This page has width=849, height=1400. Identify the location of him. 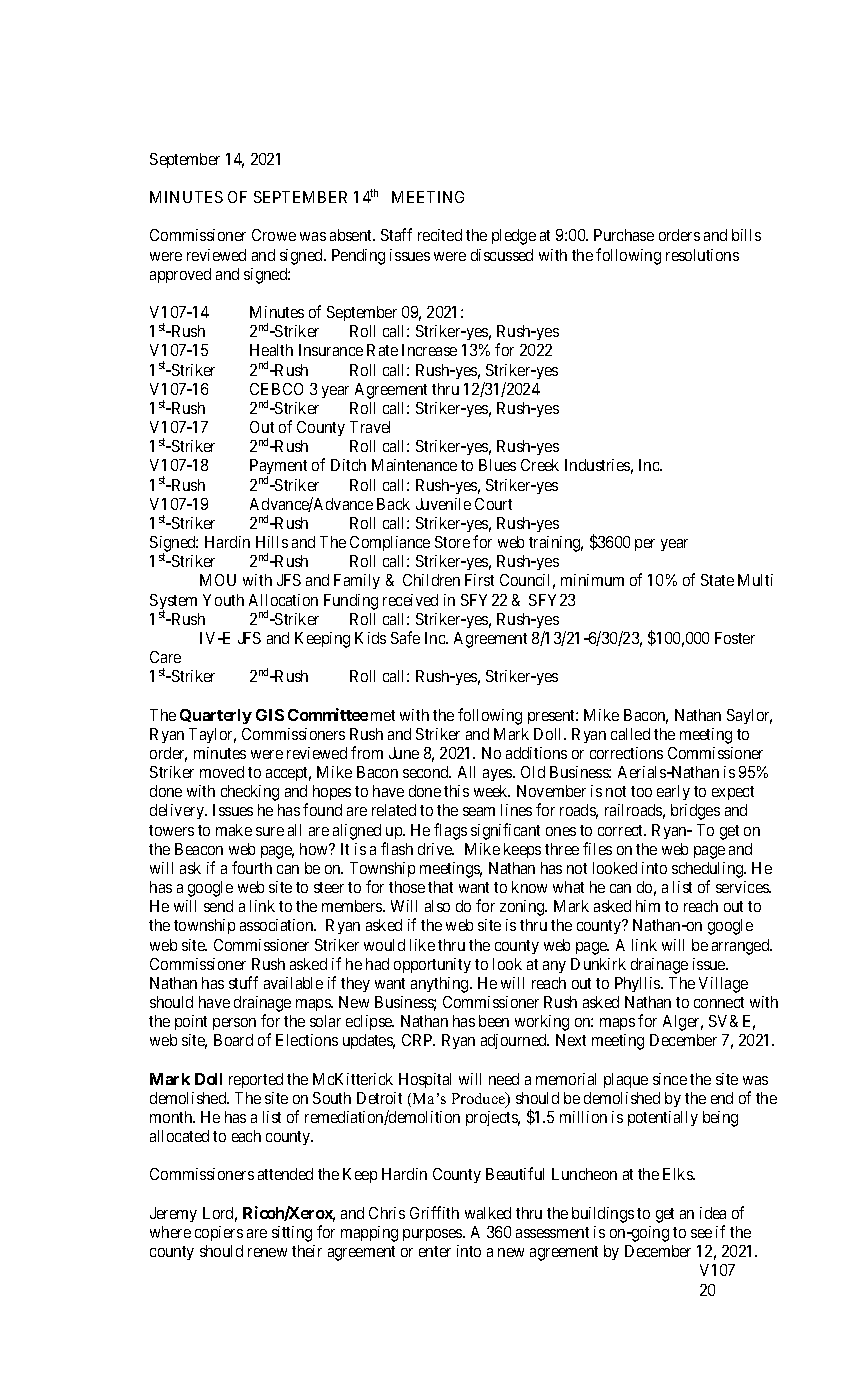
(648, 906).
